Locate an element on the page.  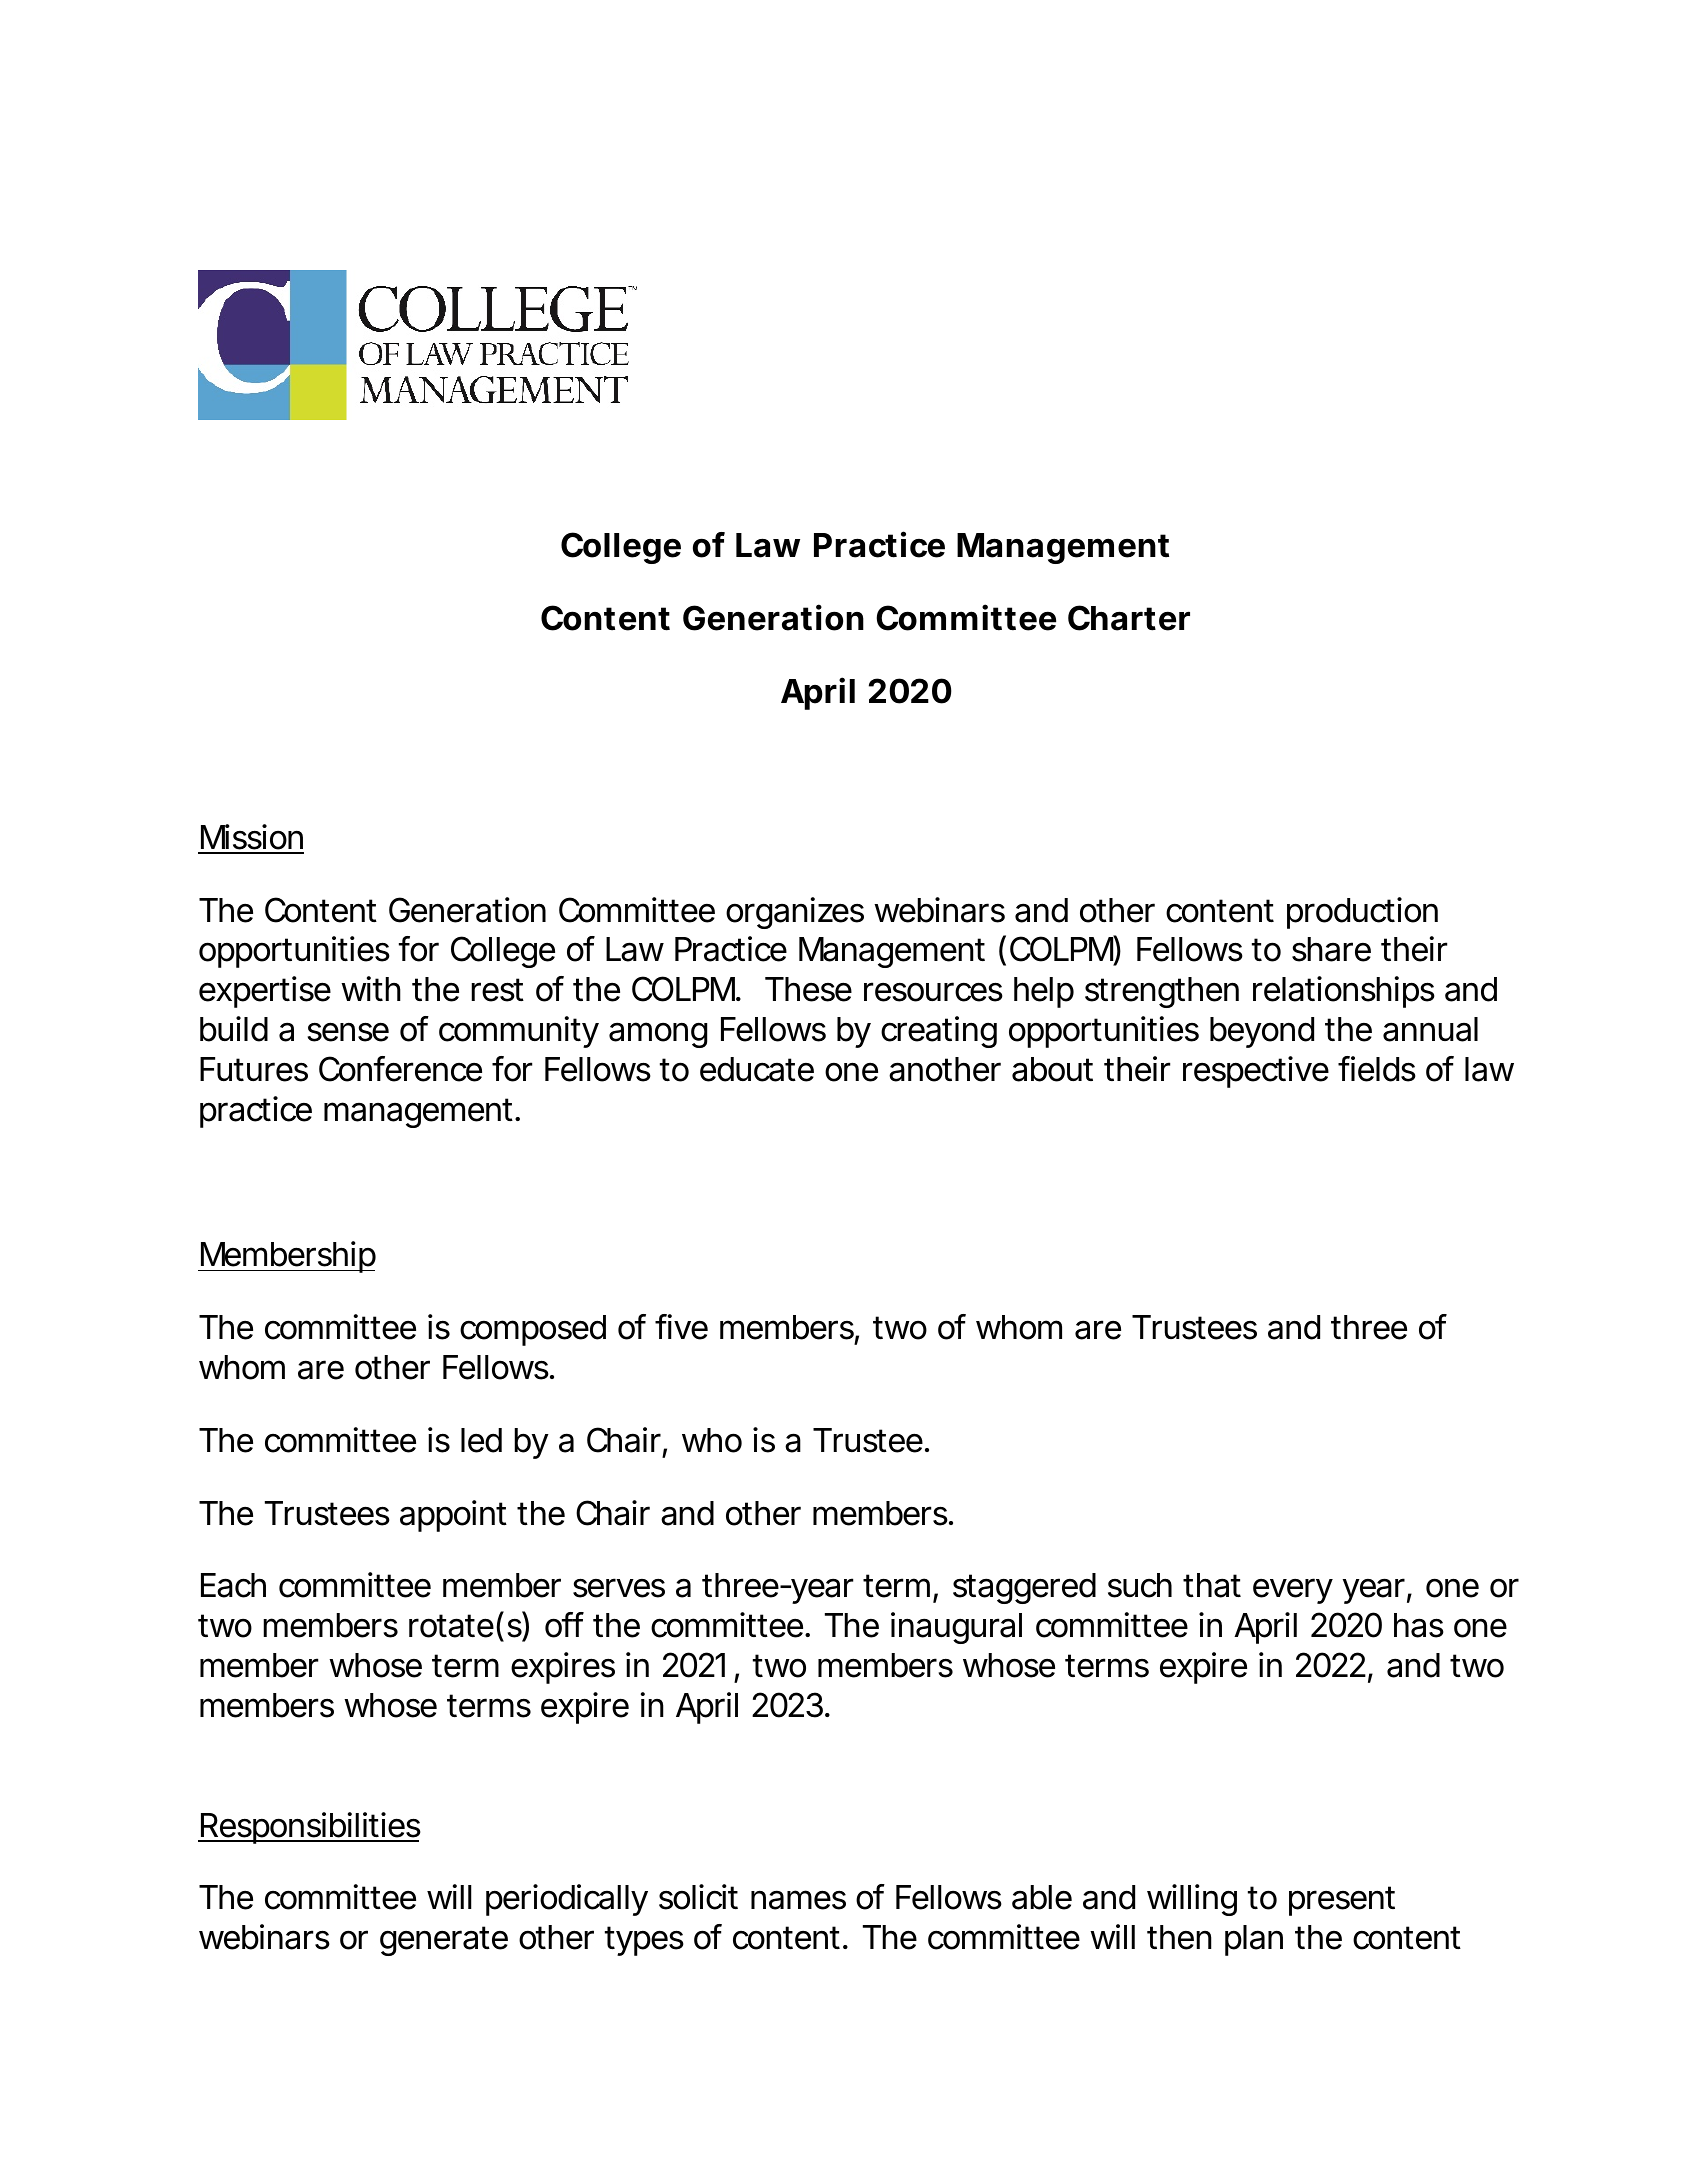
about is located at coordinates (1052, 1069).
